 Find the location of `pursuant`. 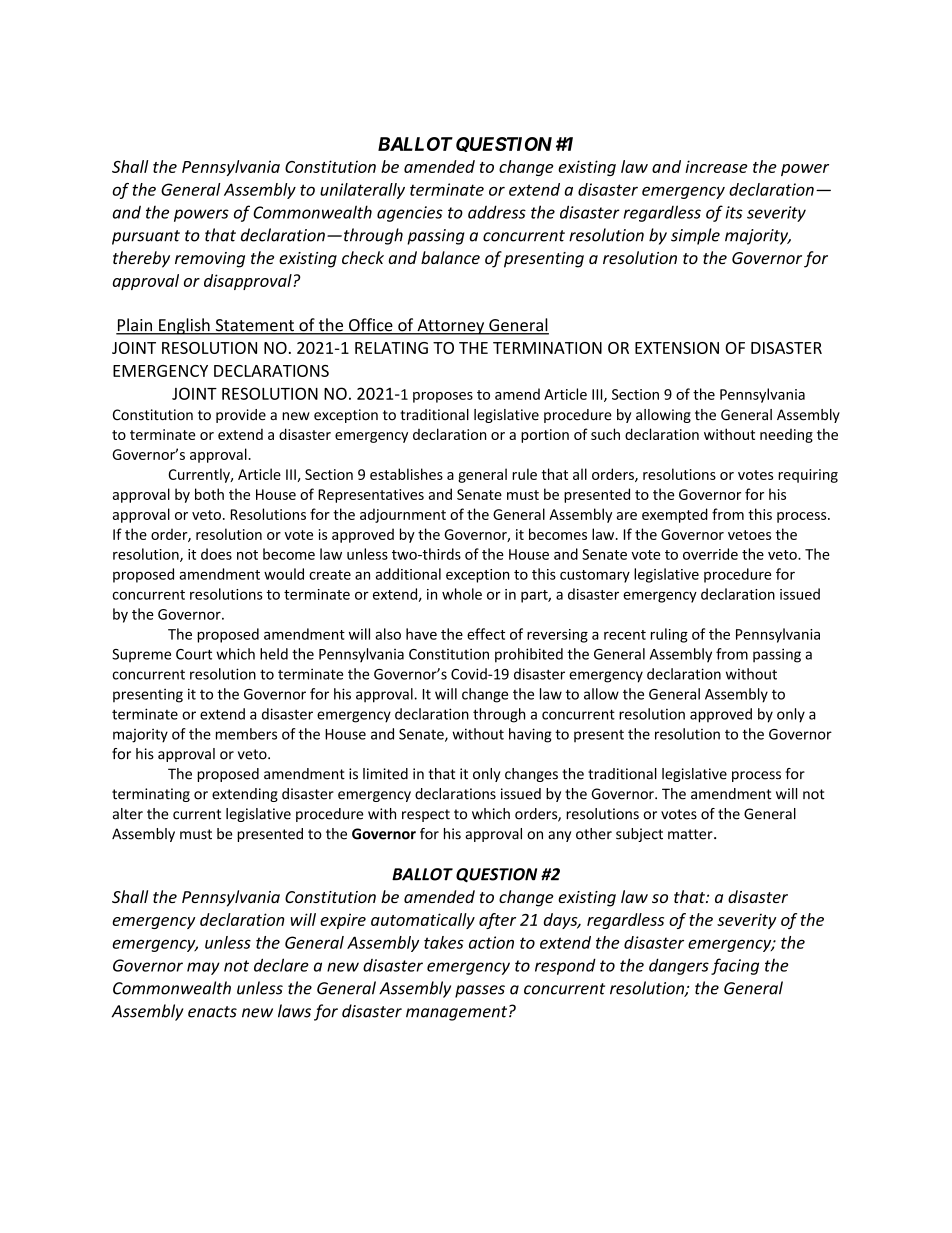

pursuant is located at coordinates (146, 237).
